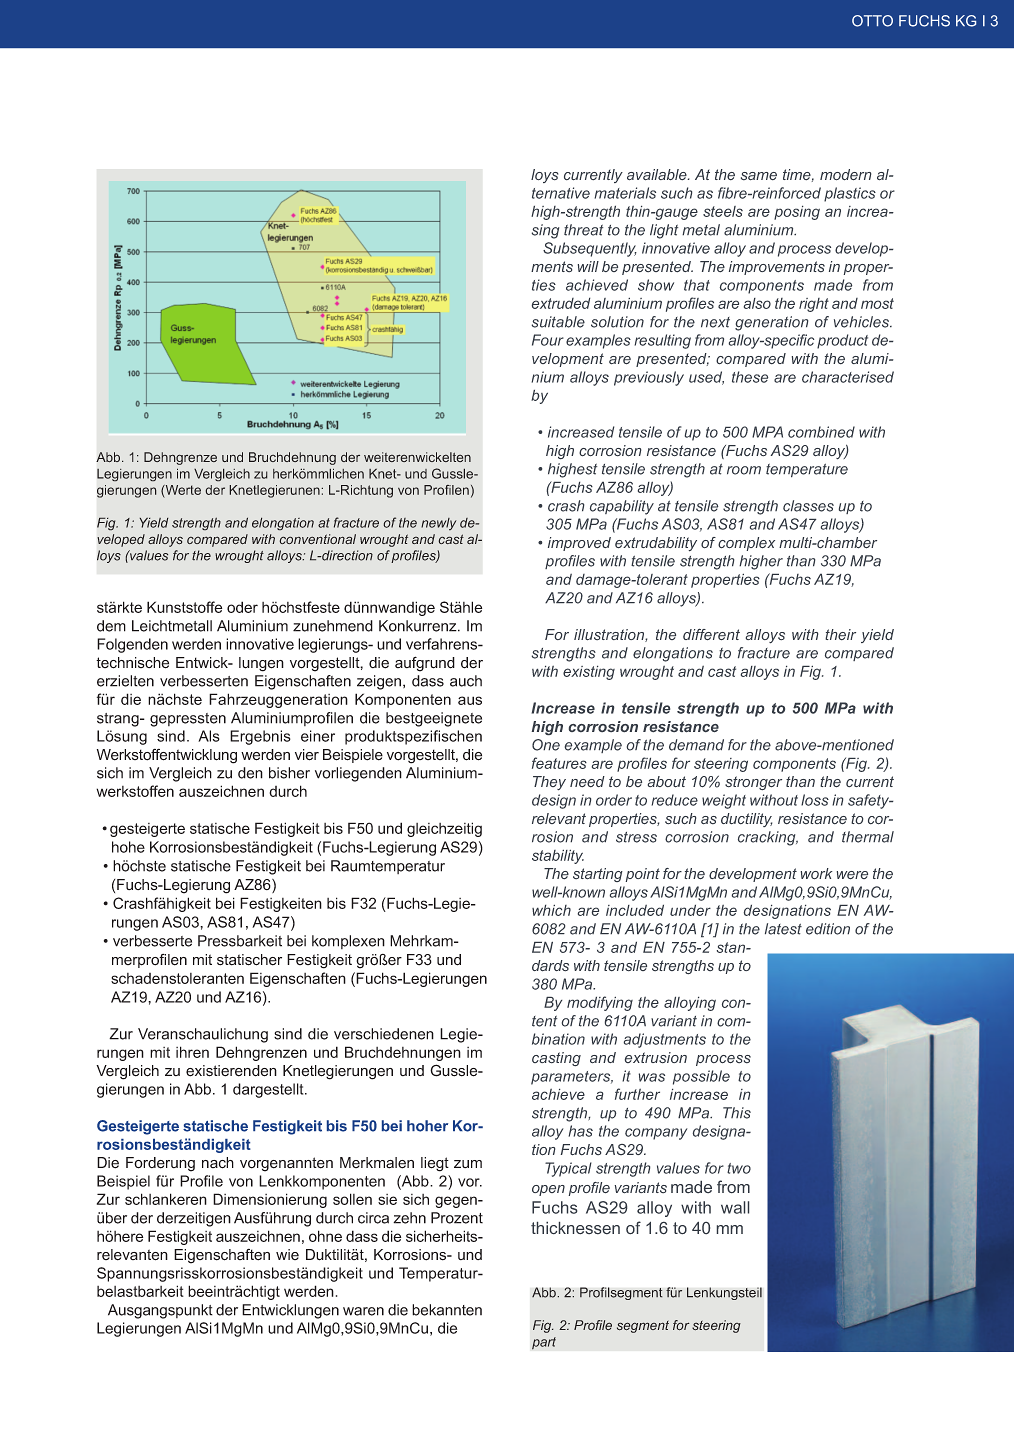  I want to click on work, so click(816, 873).
